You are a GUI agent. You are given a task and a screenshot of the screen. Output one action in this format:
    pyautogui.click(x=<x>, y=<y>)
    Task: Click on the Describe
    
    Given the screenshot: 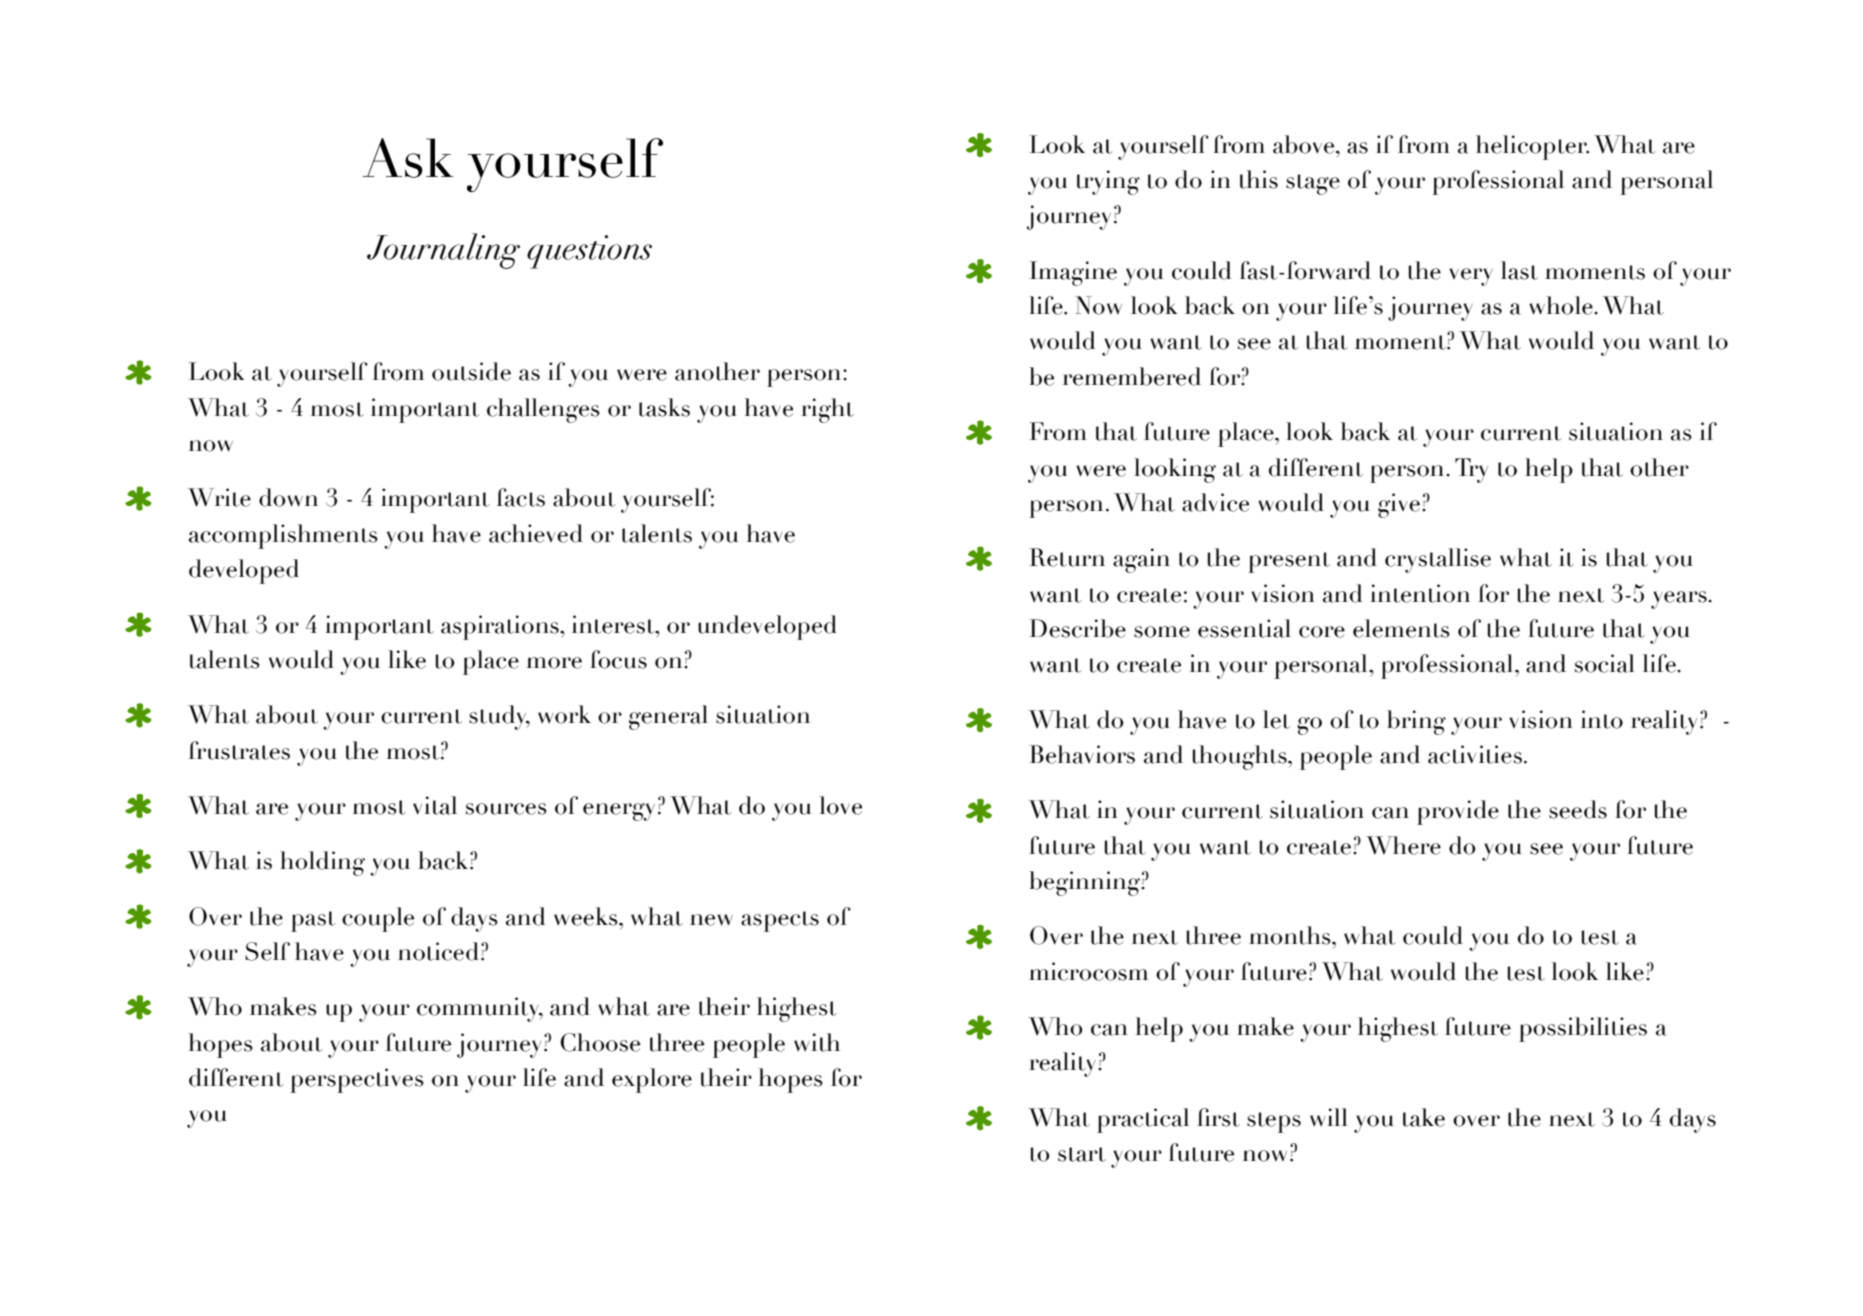 What is the action you would take?
    pyautogui.click(x=1077, y=628)
